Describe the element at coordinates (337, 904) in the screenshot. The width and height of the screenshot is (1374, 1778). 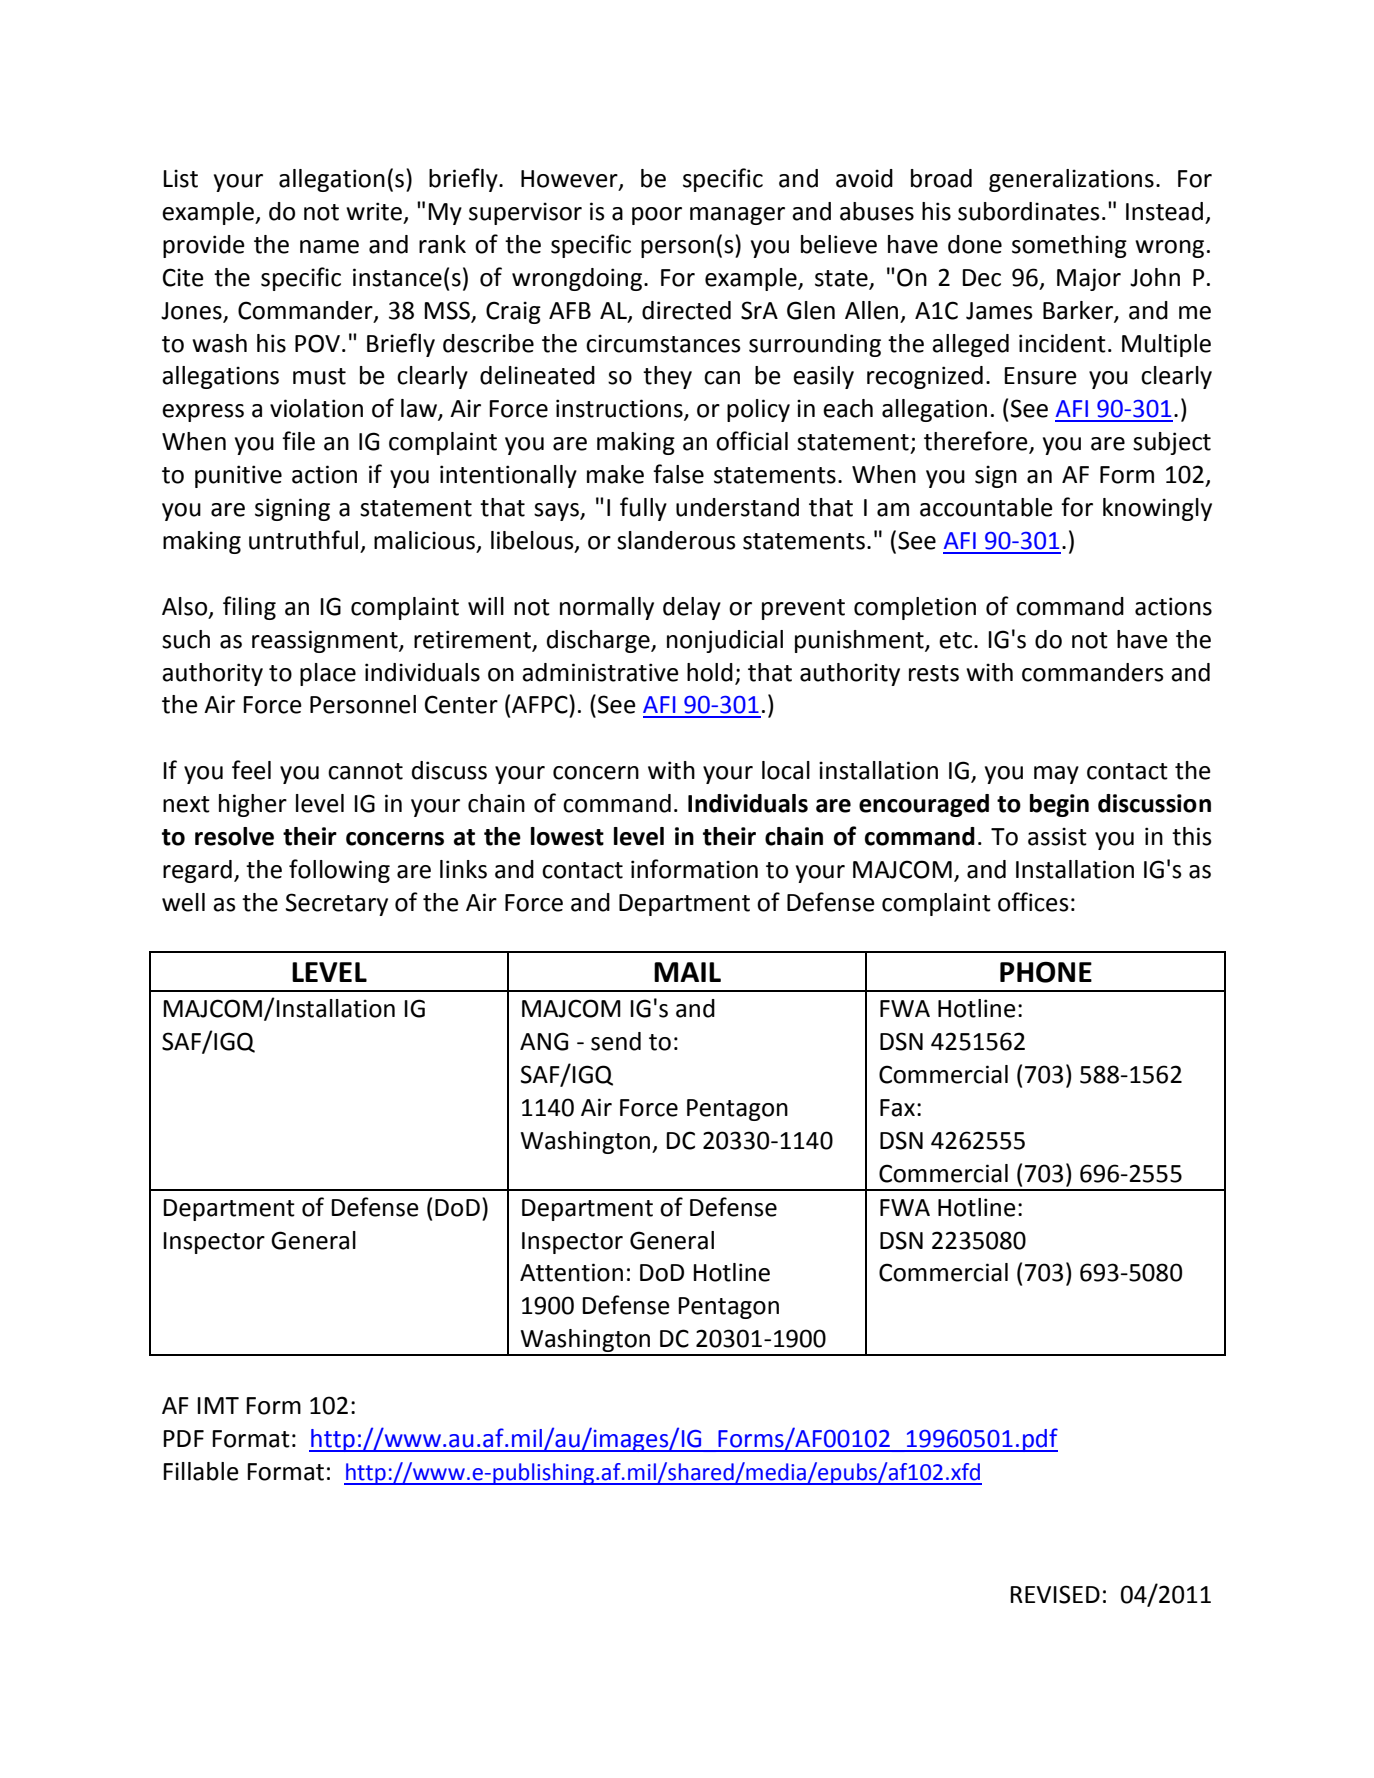
I see `Secretary` at that location.
